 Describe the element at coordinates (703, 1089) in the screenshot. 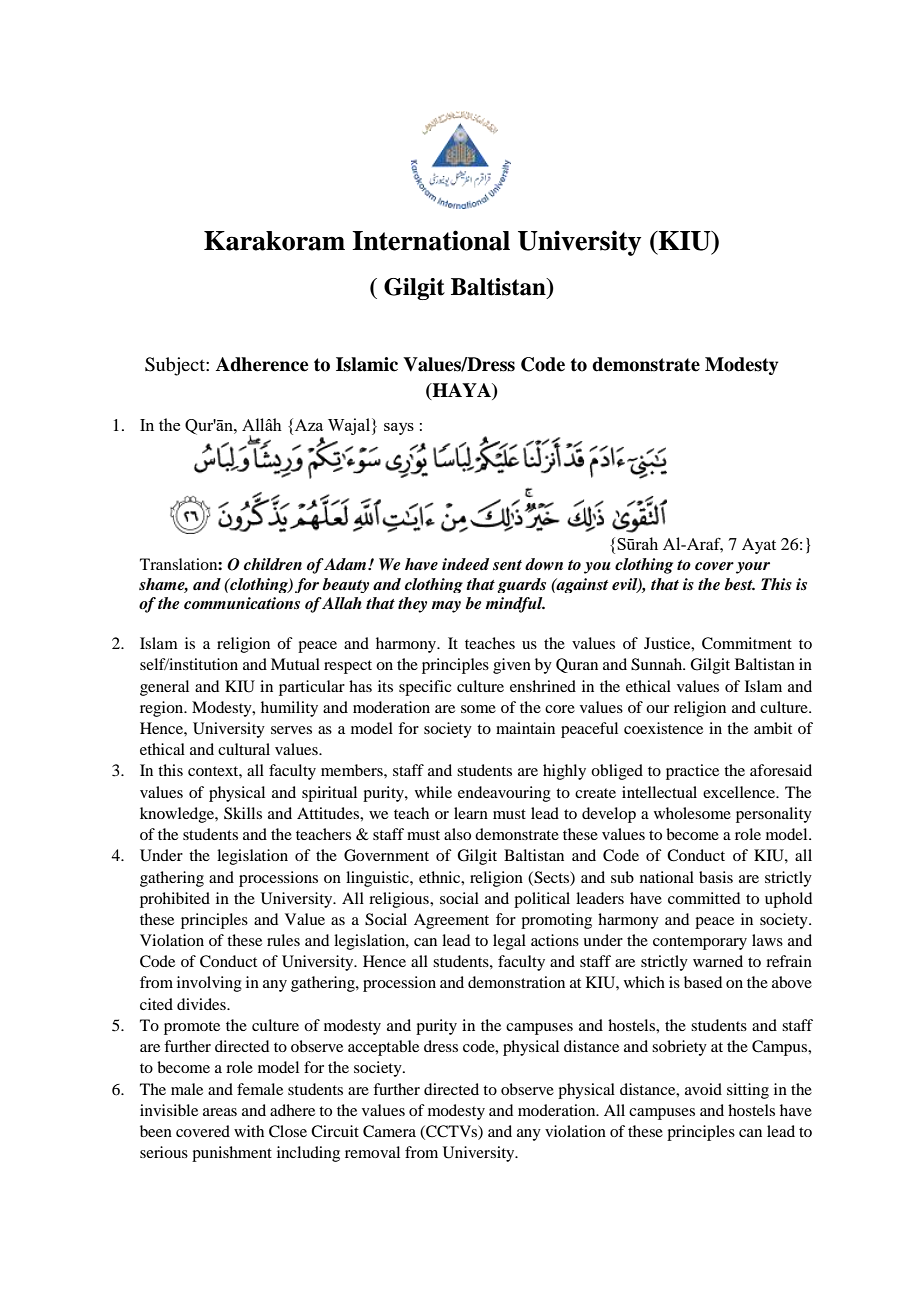

I see `avoid` at that location.
